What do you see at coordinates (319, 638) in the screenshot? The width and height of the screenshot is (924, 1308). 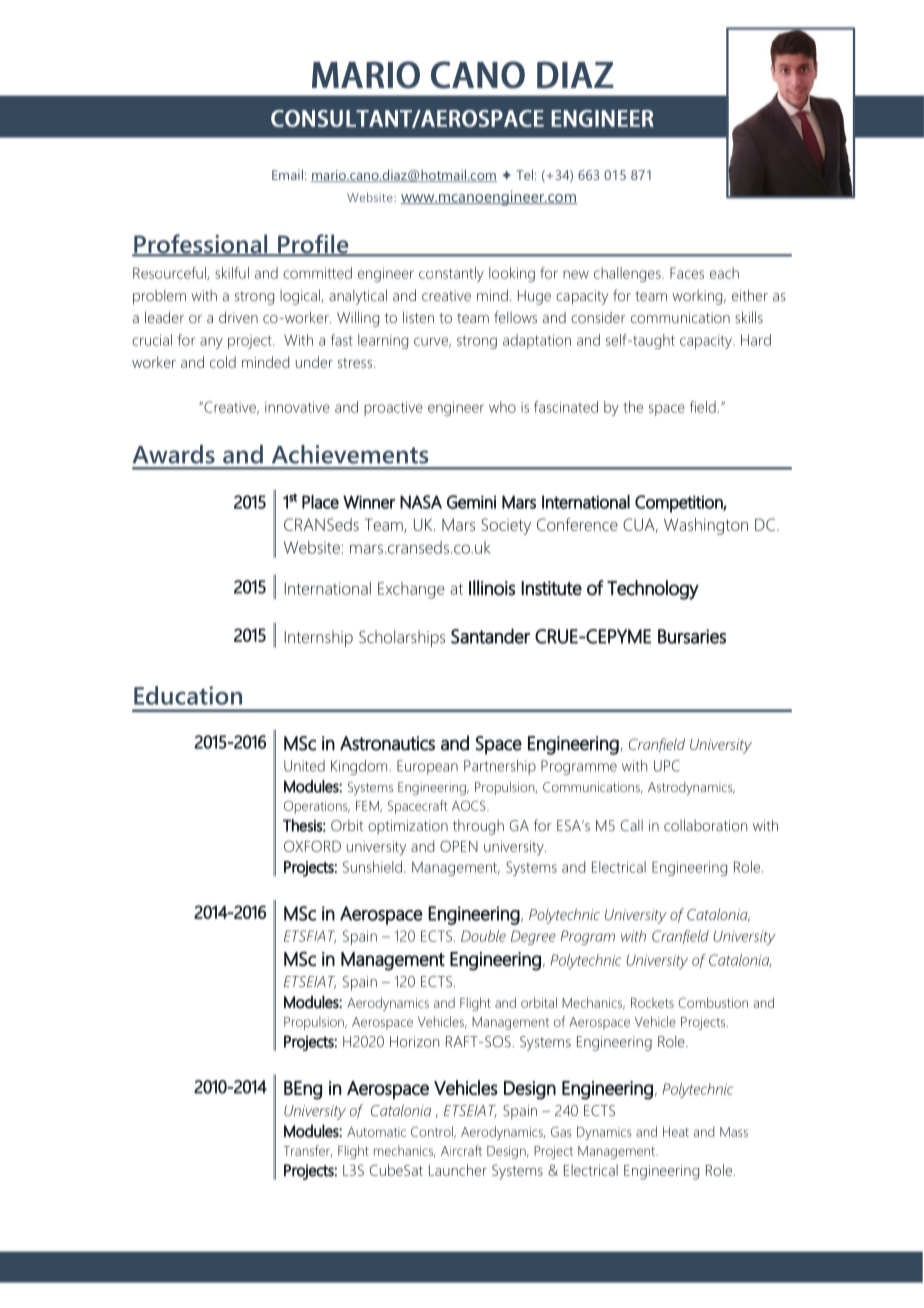 I see `Internship` at bounding box center [319, 638].
